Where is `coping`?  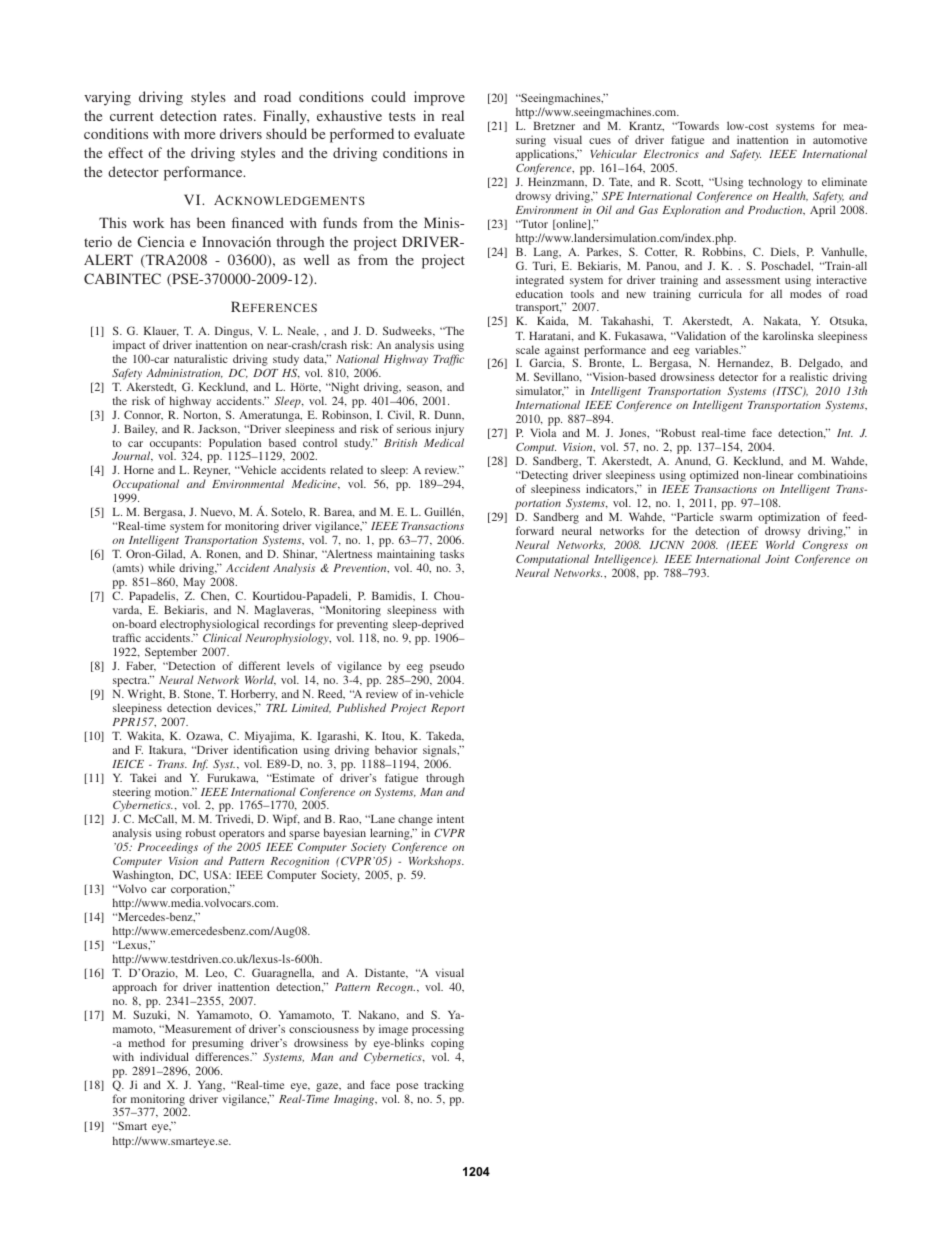 coping is located at coordinates (447, 1044).
